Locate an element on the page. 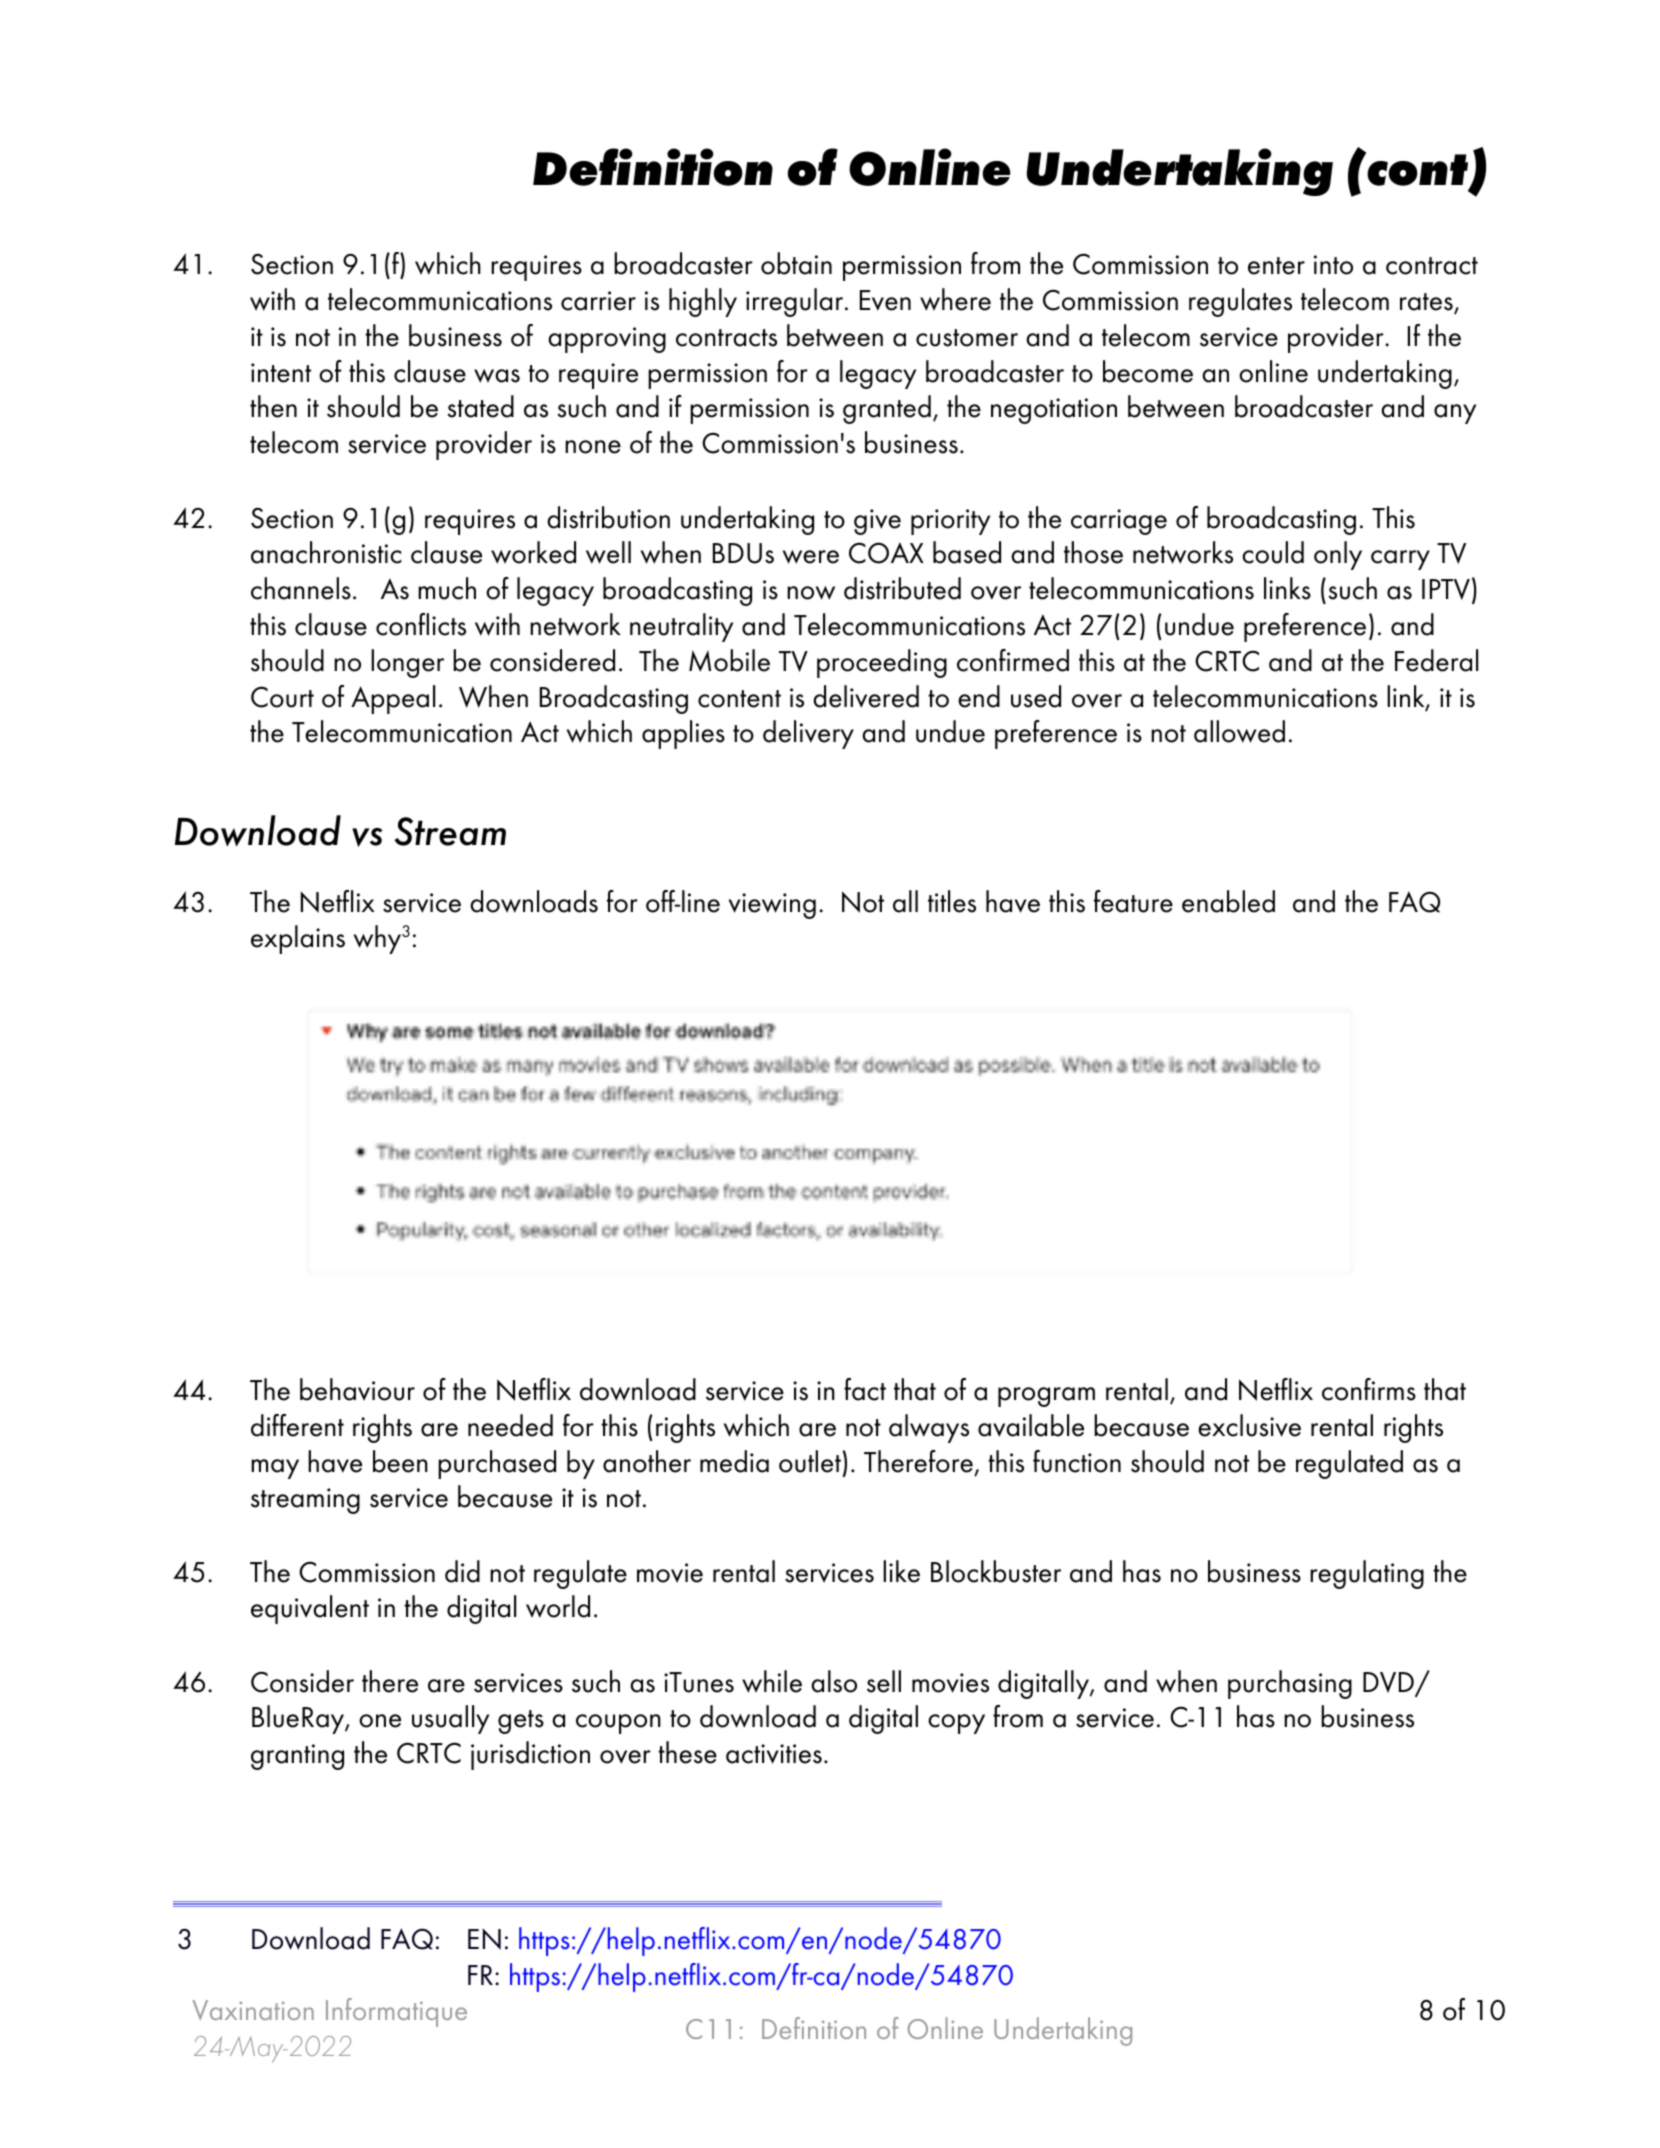 The width and height of the document is (1660, 2148). usually is located at coordinates (450, 1719).
